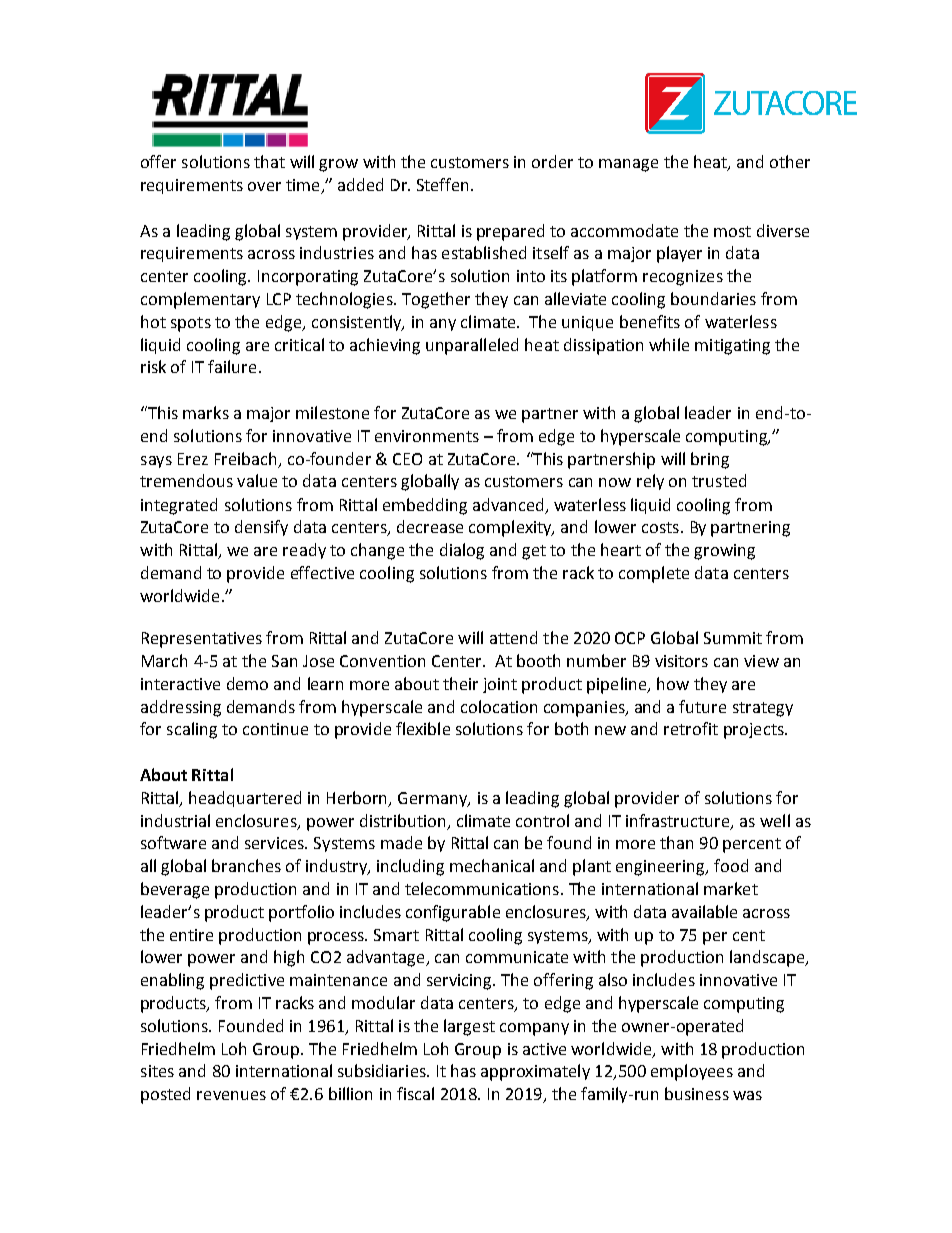 The image size is (952, 1233). I want to click on Germany, so click(434, 799).
